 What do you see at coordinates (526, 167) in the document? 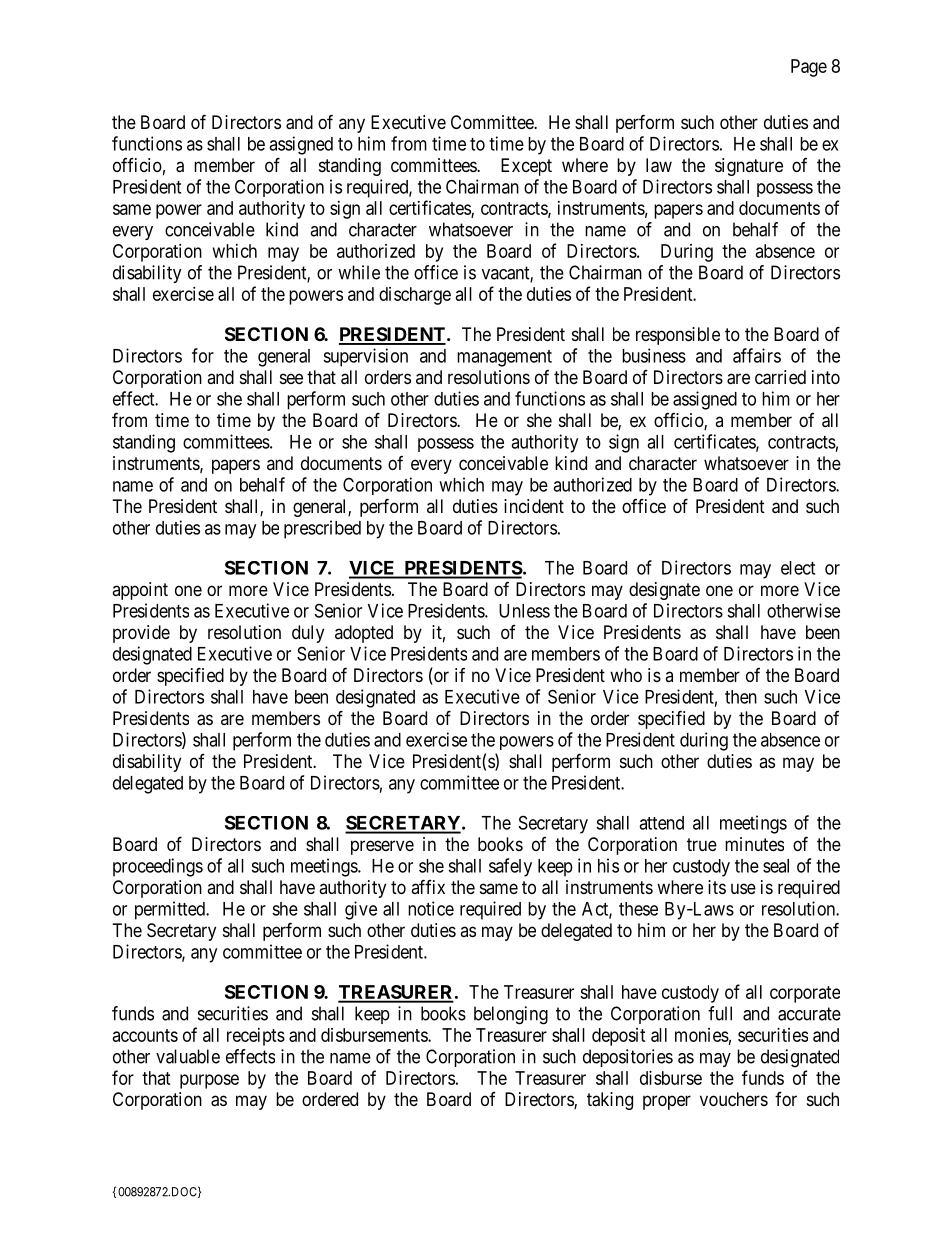
I see `Except` at bounding box center [526, 167].
